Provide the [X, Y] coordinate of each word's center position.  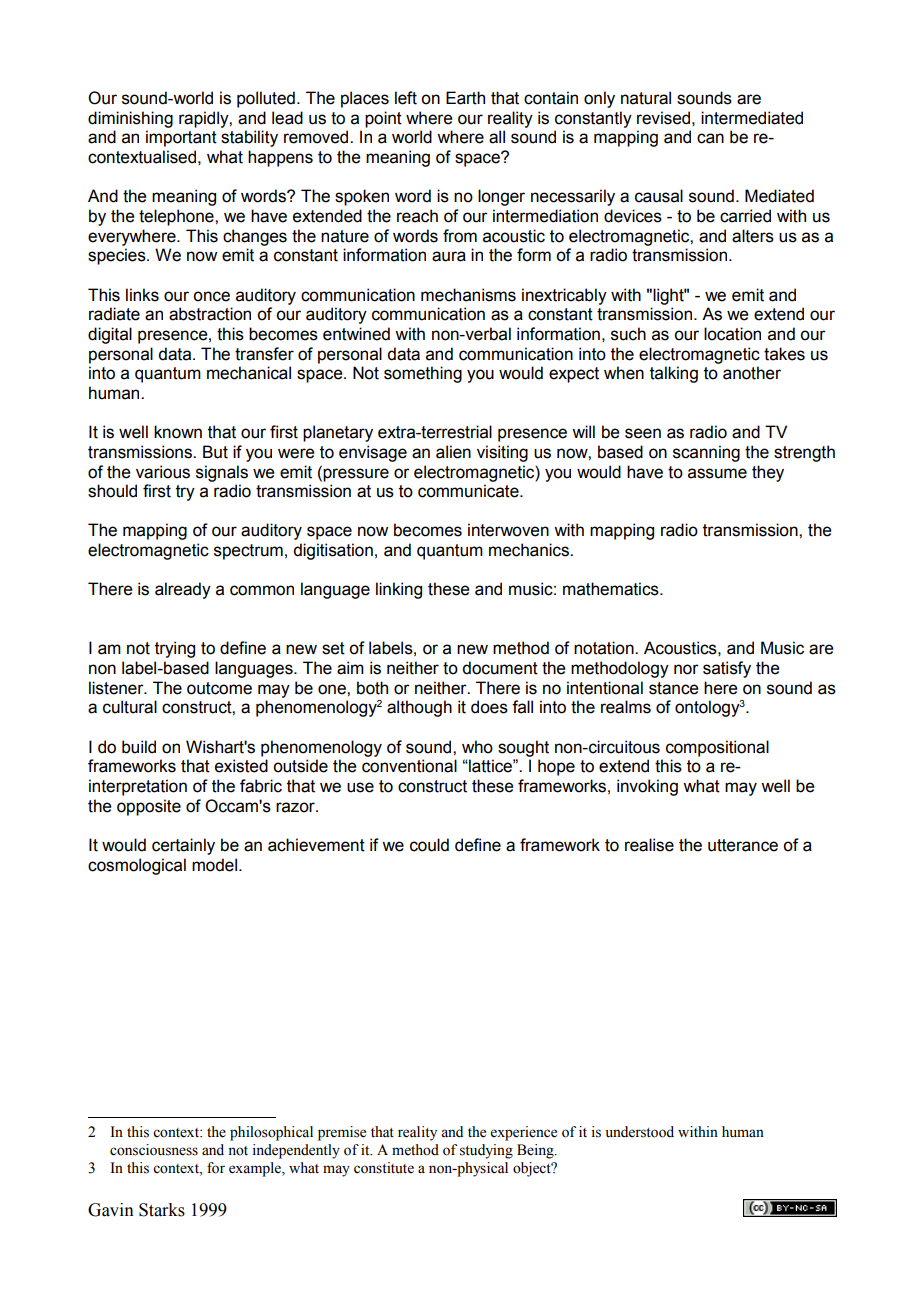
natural [646, 98]
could [429, 845]
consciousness [154, 1150]
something [423, 374]
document [500, 668]
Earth [465, 98]
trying [175, 649]
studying [486, 1151]
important [181, 138]
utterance [743, 845]
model [214, 865]
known [178, 432]
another [752, 373]
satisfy [727, 669]
